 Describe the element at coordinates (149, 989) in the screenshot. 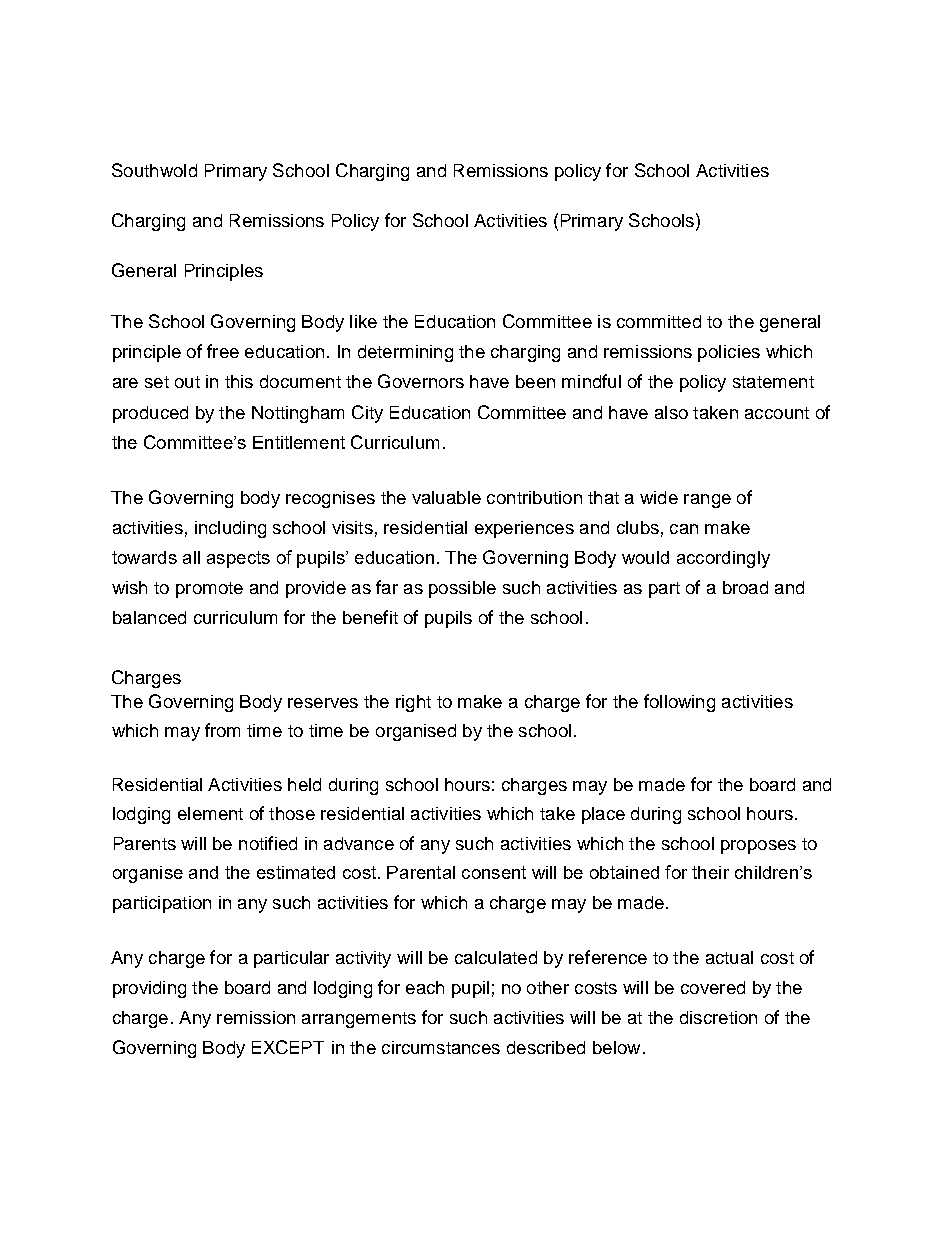

I see `providing` at that location.
